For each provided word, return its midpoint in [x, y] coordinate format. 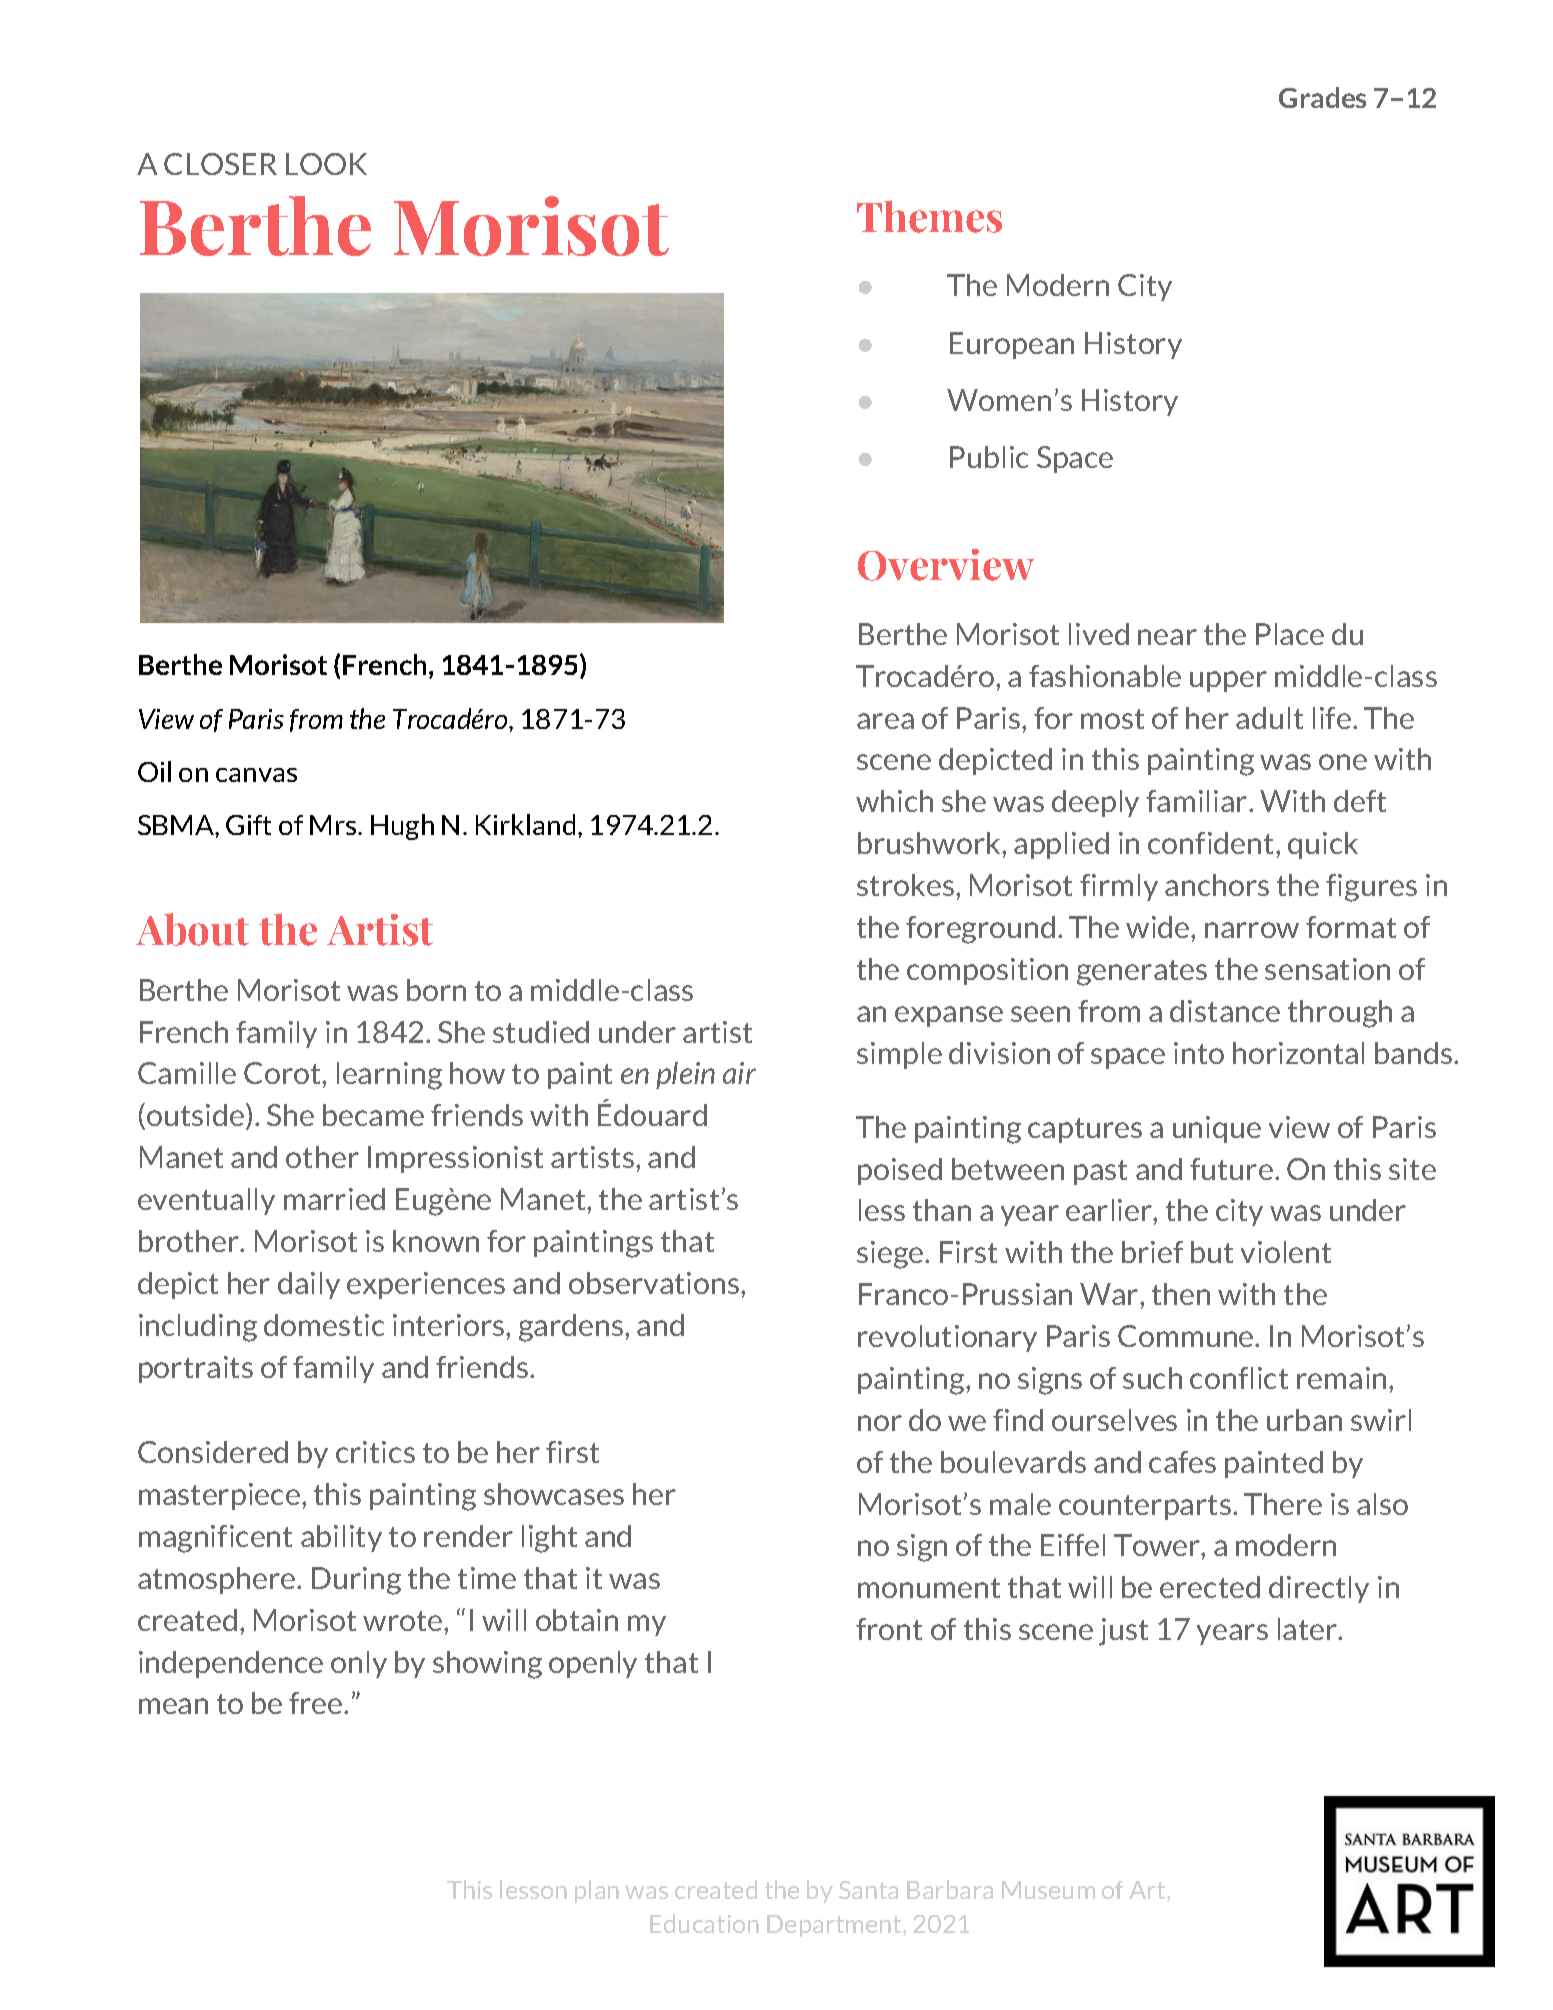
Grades [1322, 97]
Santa [868, 1890]
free [317, 1703]
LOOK [326, 164]
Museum [1048, 1890]
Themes [929, 216]
